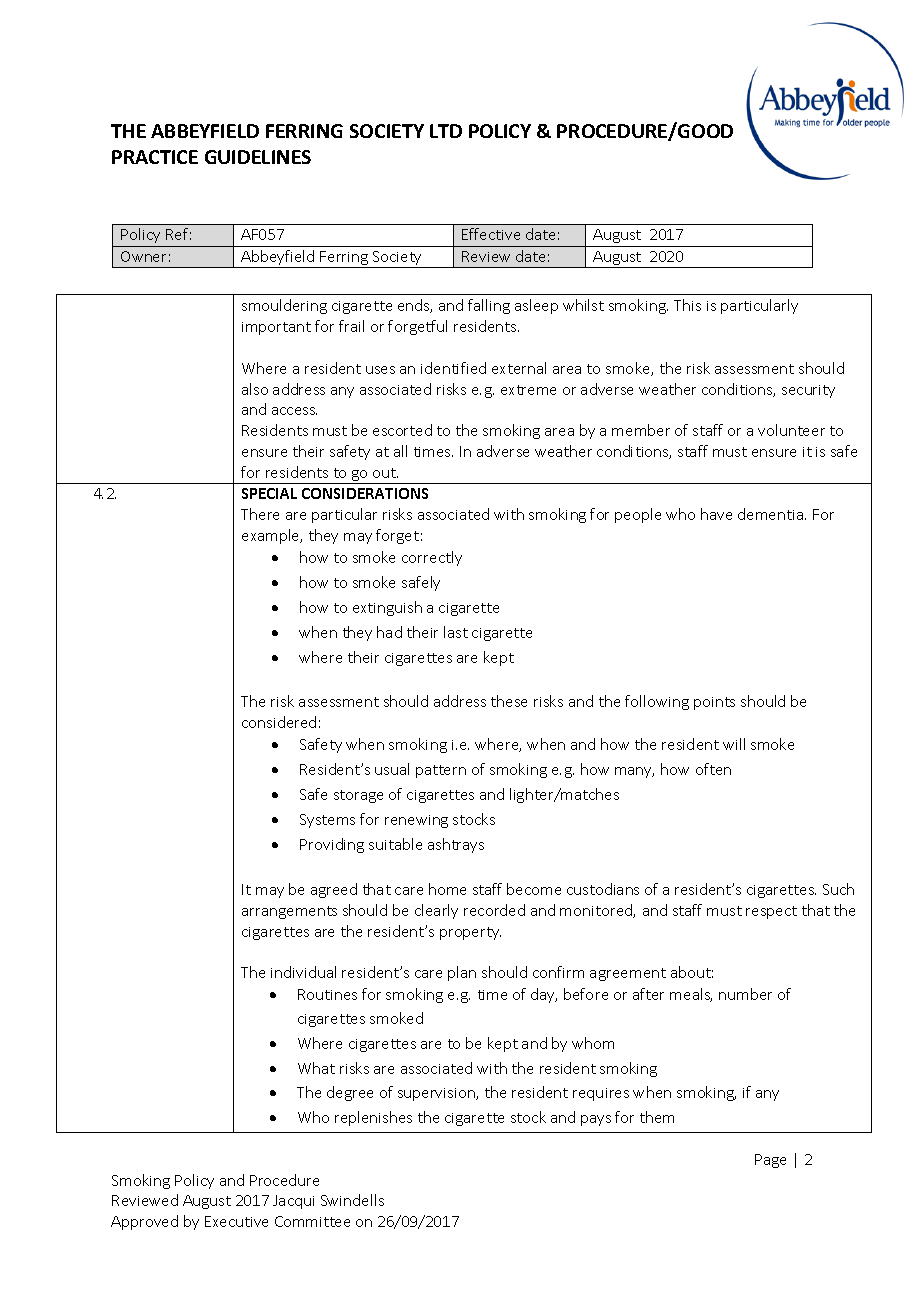 Image resolution: width=924 pixels, height=1308 pixels. What do you see at coordinates (714, 703) in the page?
I see `points` at bounding box center [714, 703].
